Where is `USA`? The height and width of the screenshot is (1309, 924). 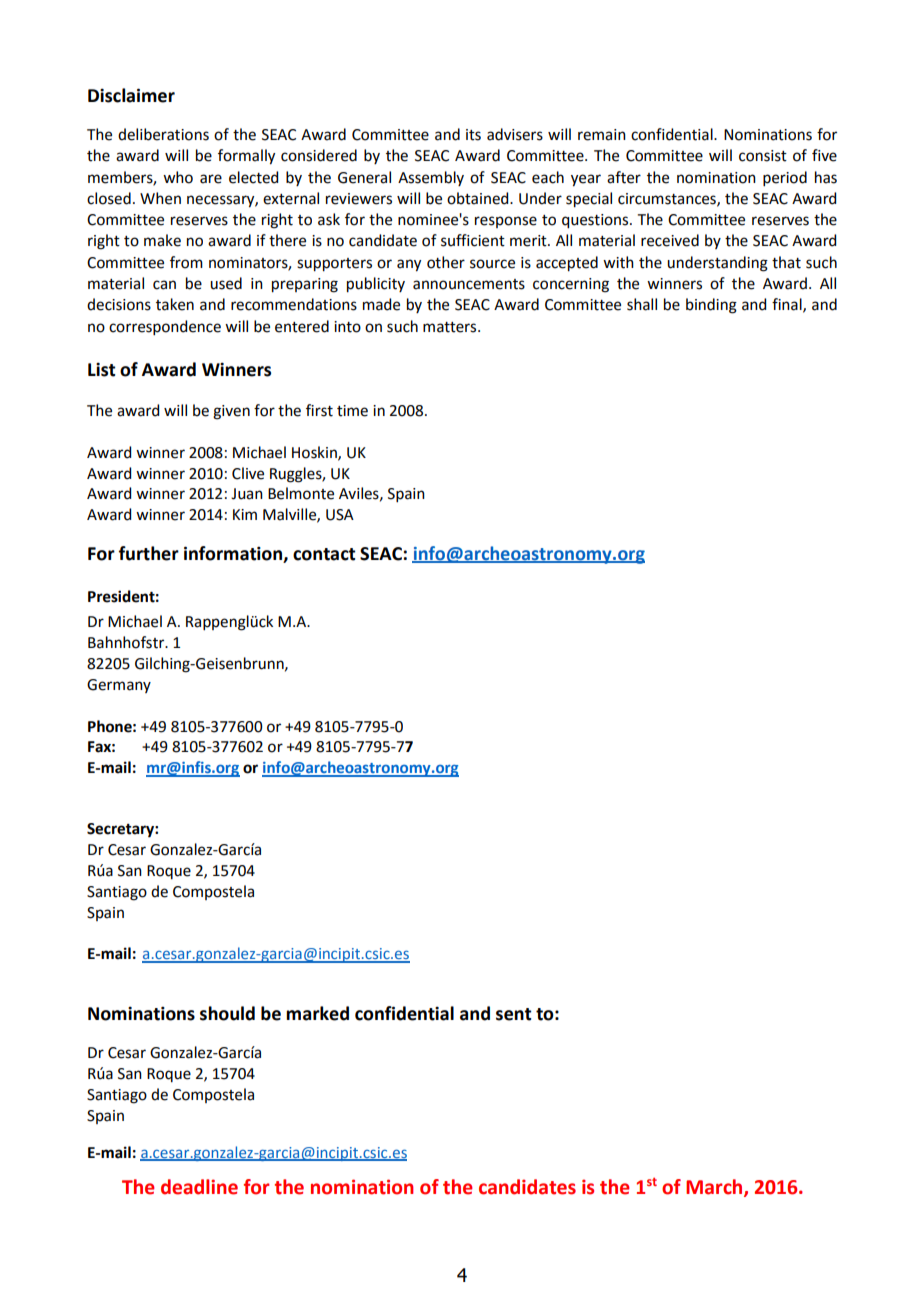 USA is located at coordinates (340, 515).
